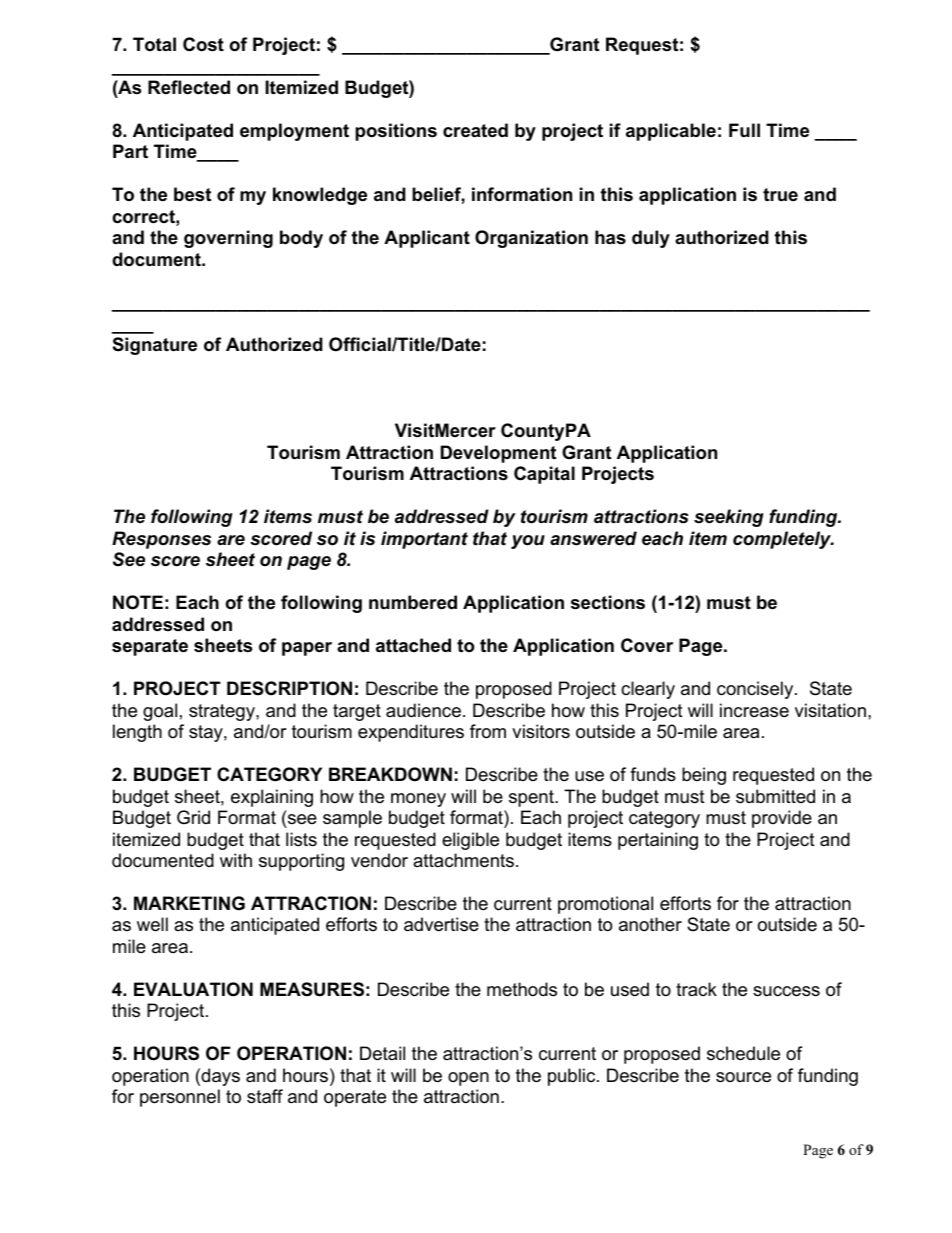 The height and width of the image is (1233, 952). What do you see at coordinates (475, 130) in the image?
I see `created` at bounding box center [475, 130].
